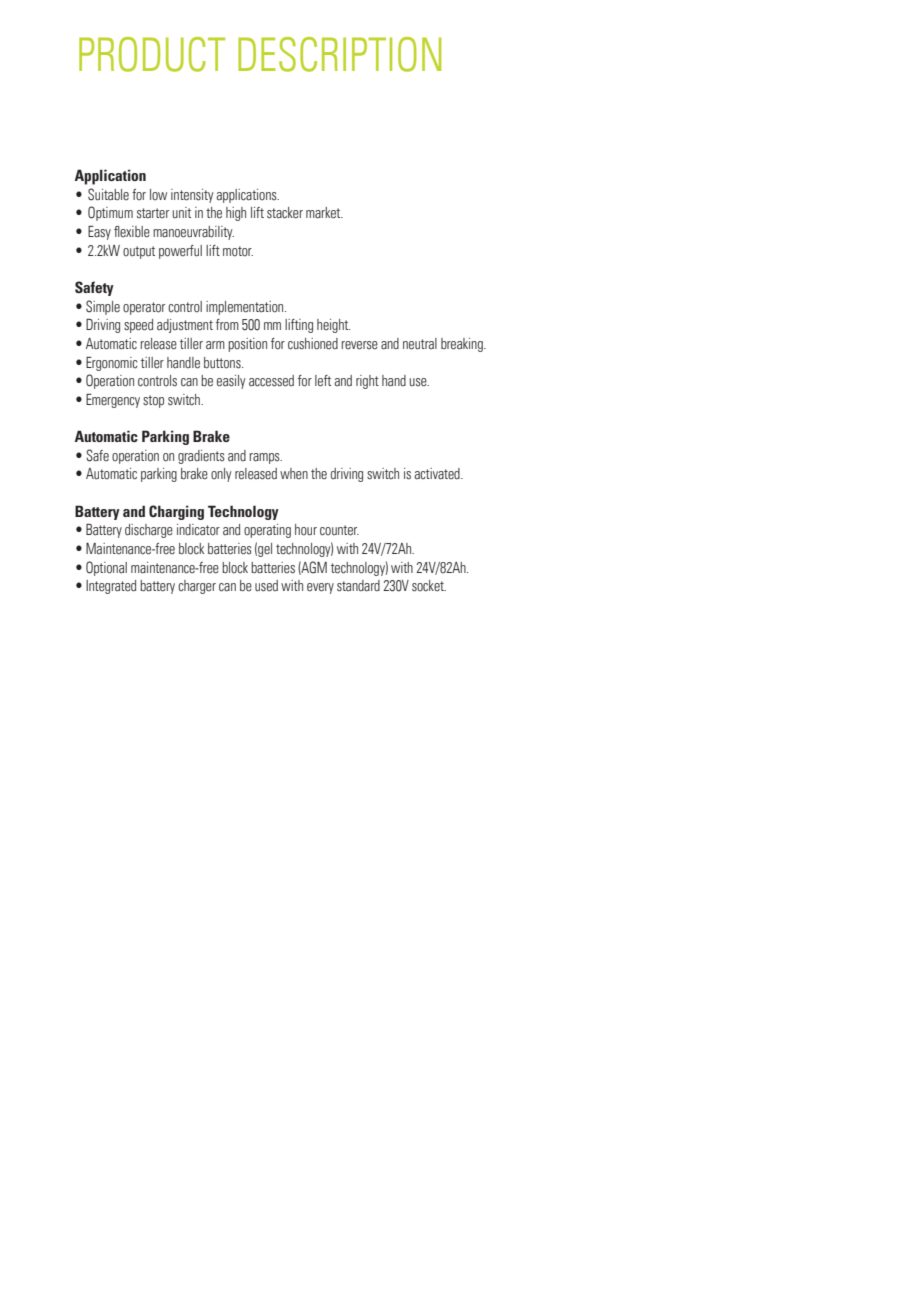  I want to click on market, so click(324, 213).
